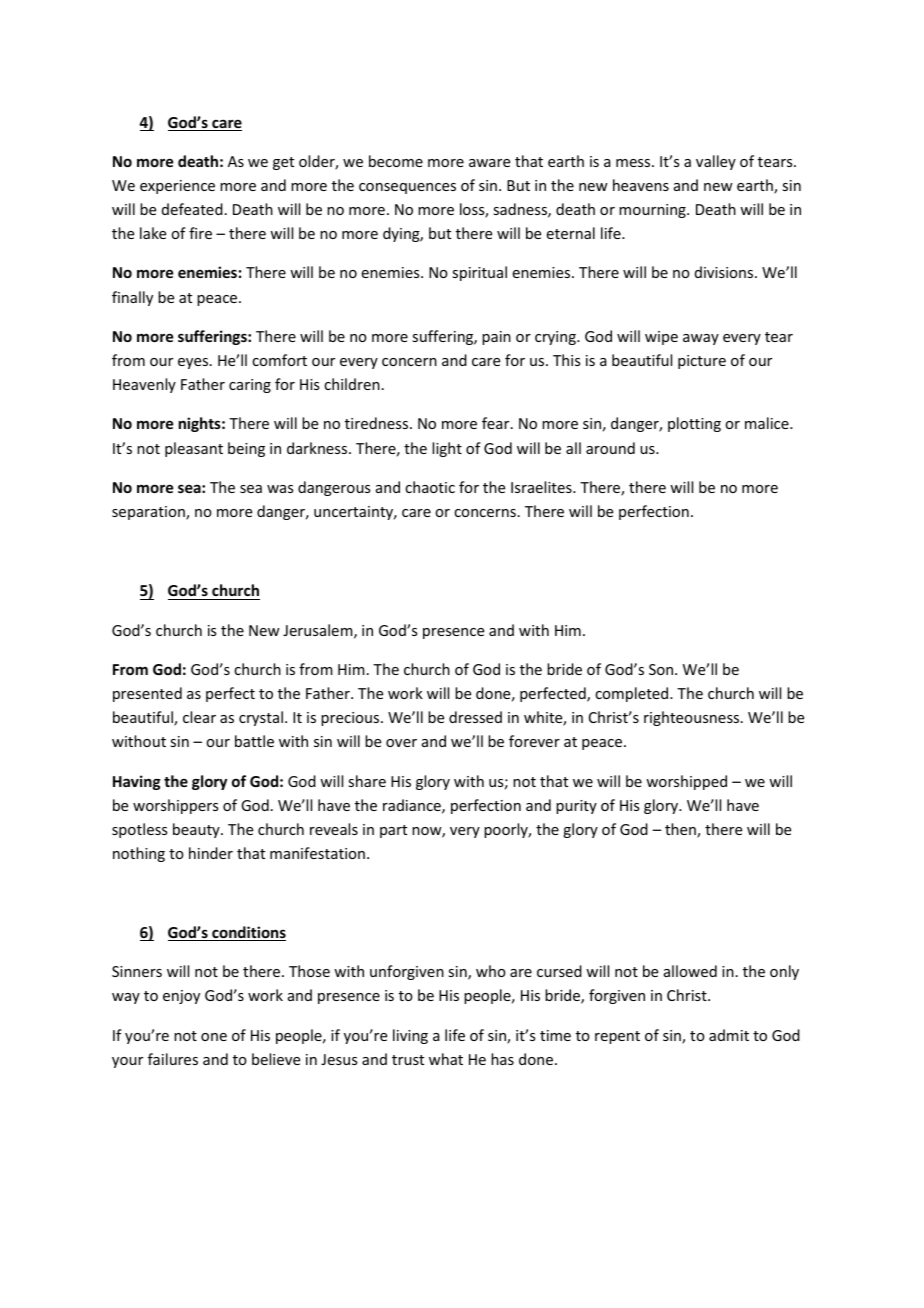 Image resolution: width=924 pixels, height=1308 pixels. I want to click on valley, so click(716, 162).
